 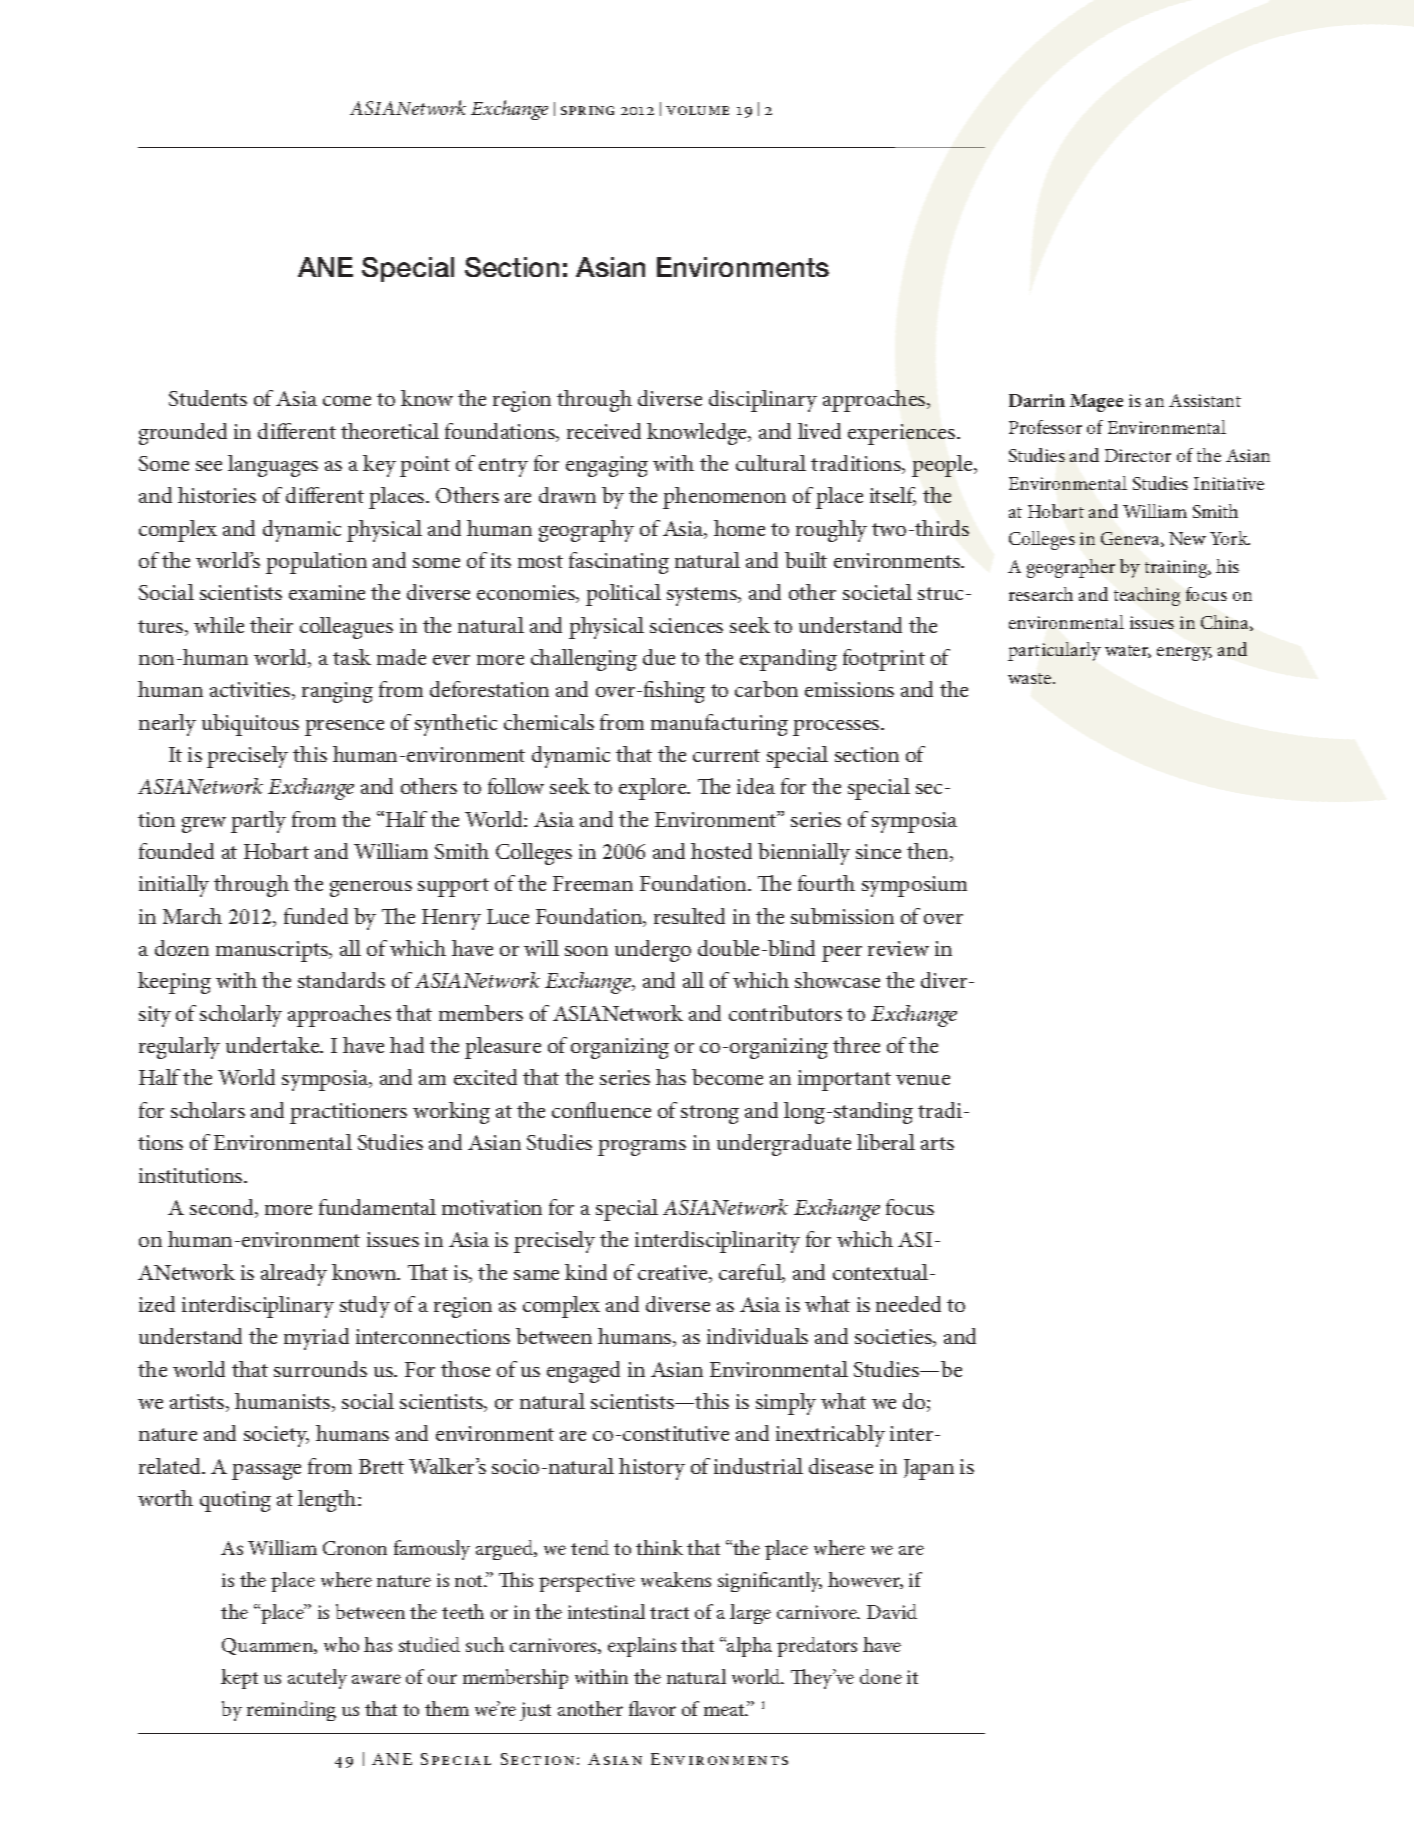 What do you see at coordinates (317, 1679) in the screenshot?
I see `acutely` at bounding box center [317, 1679].
